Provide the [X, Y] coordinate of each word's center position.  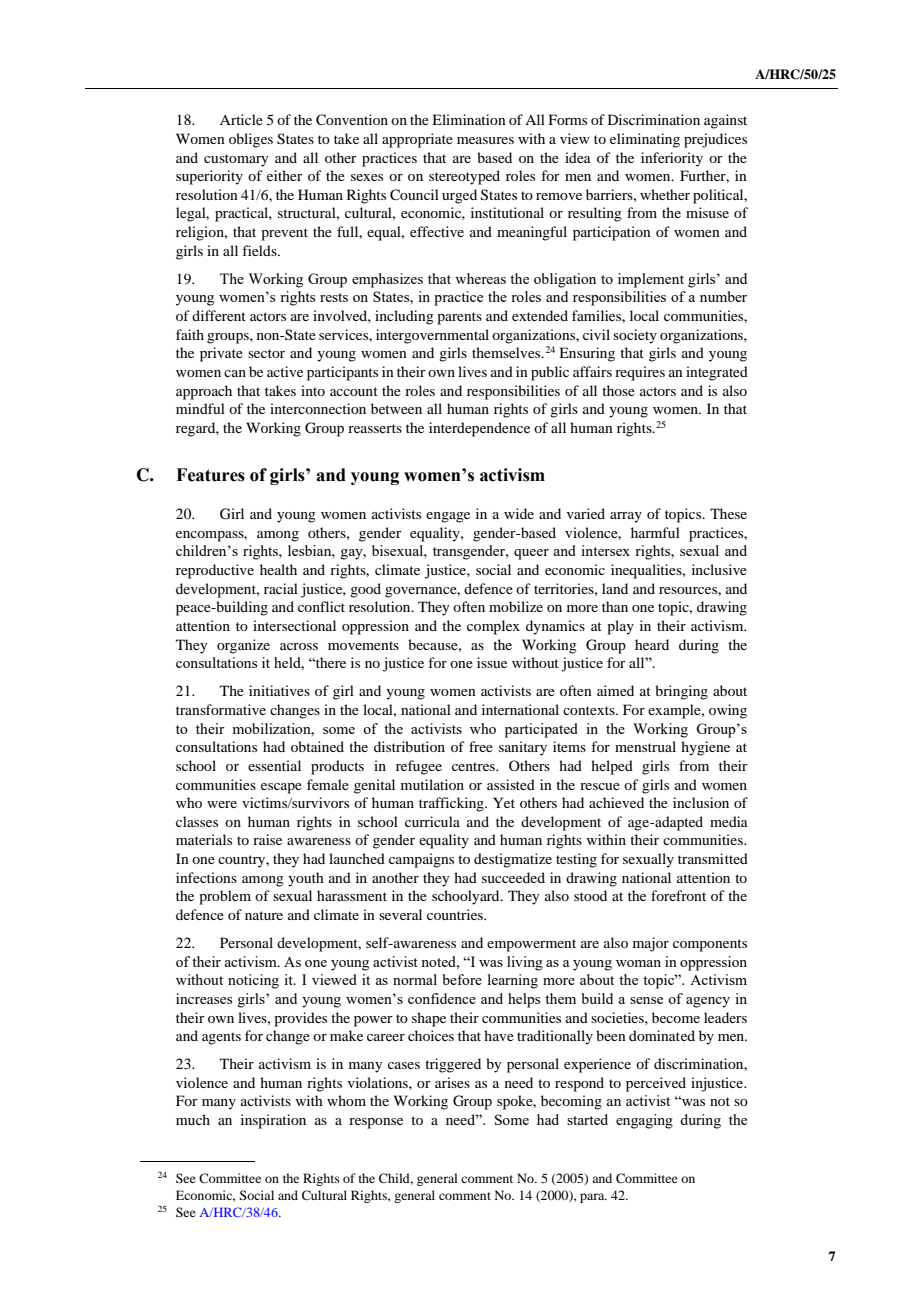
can [235, 373]
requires [640, 373]
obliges [251, 140]
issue [492, 662]
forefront [678, 895]
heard [652, 644]
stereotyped [464, 177]
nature [264, 915]
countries [456, 914]
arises [452, 1082]
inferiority [672, 159]
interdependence [479, 429]
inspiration [273, 1121]
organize [243, 646]
